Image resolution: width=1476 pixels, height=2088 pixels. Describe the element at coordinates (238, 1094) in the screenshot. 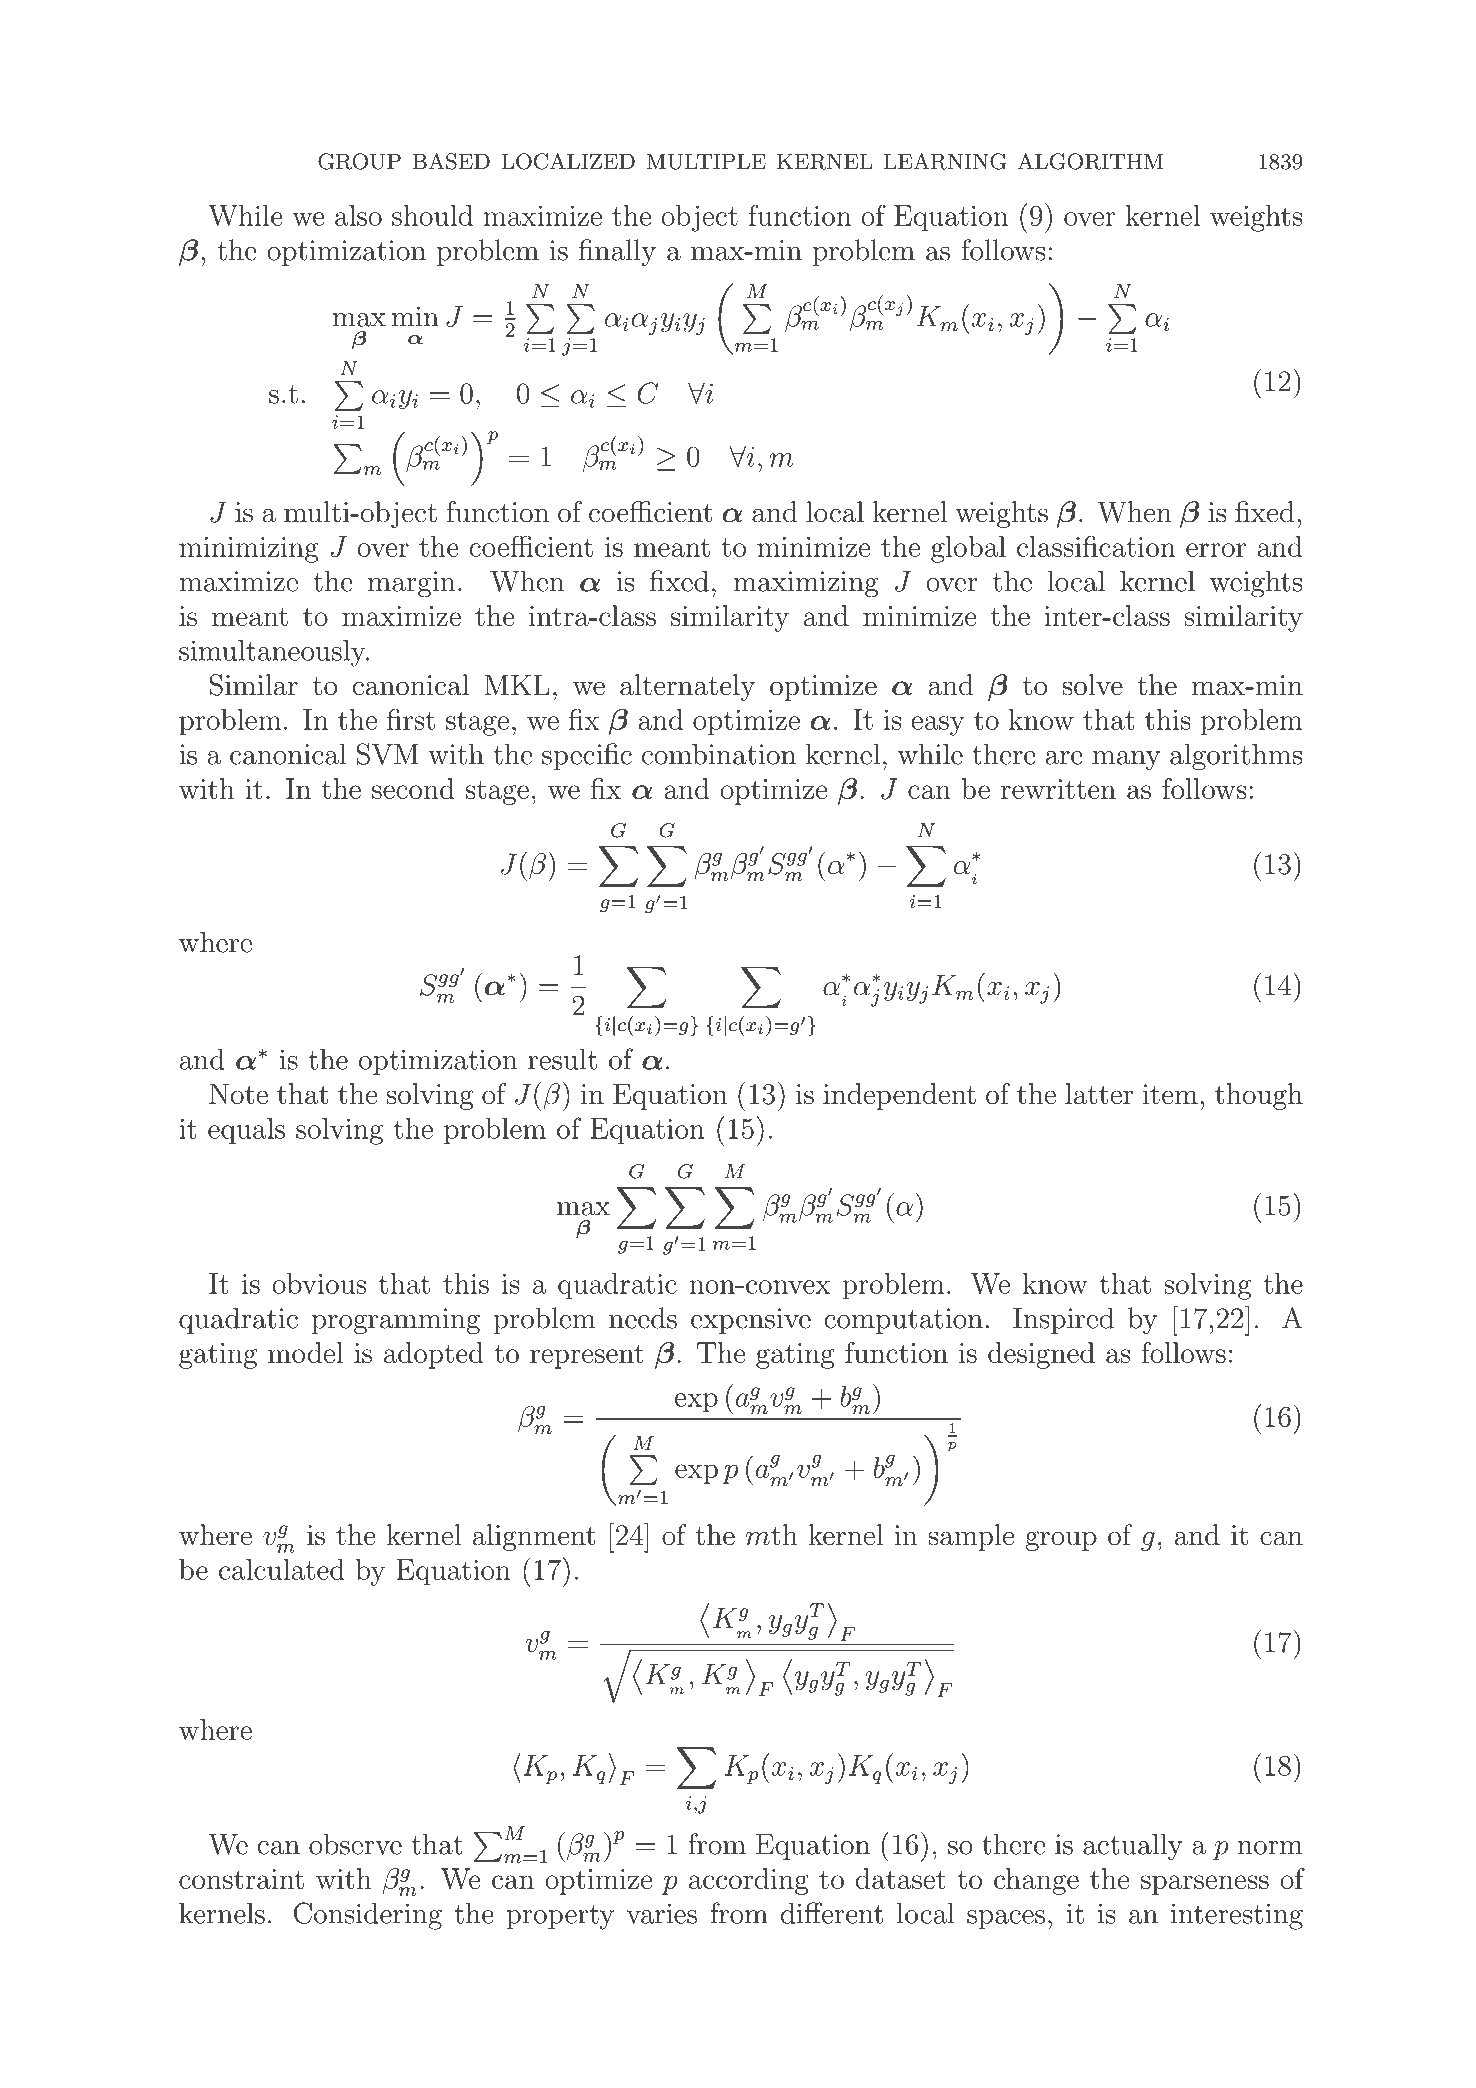

I see `Note` at that location.
